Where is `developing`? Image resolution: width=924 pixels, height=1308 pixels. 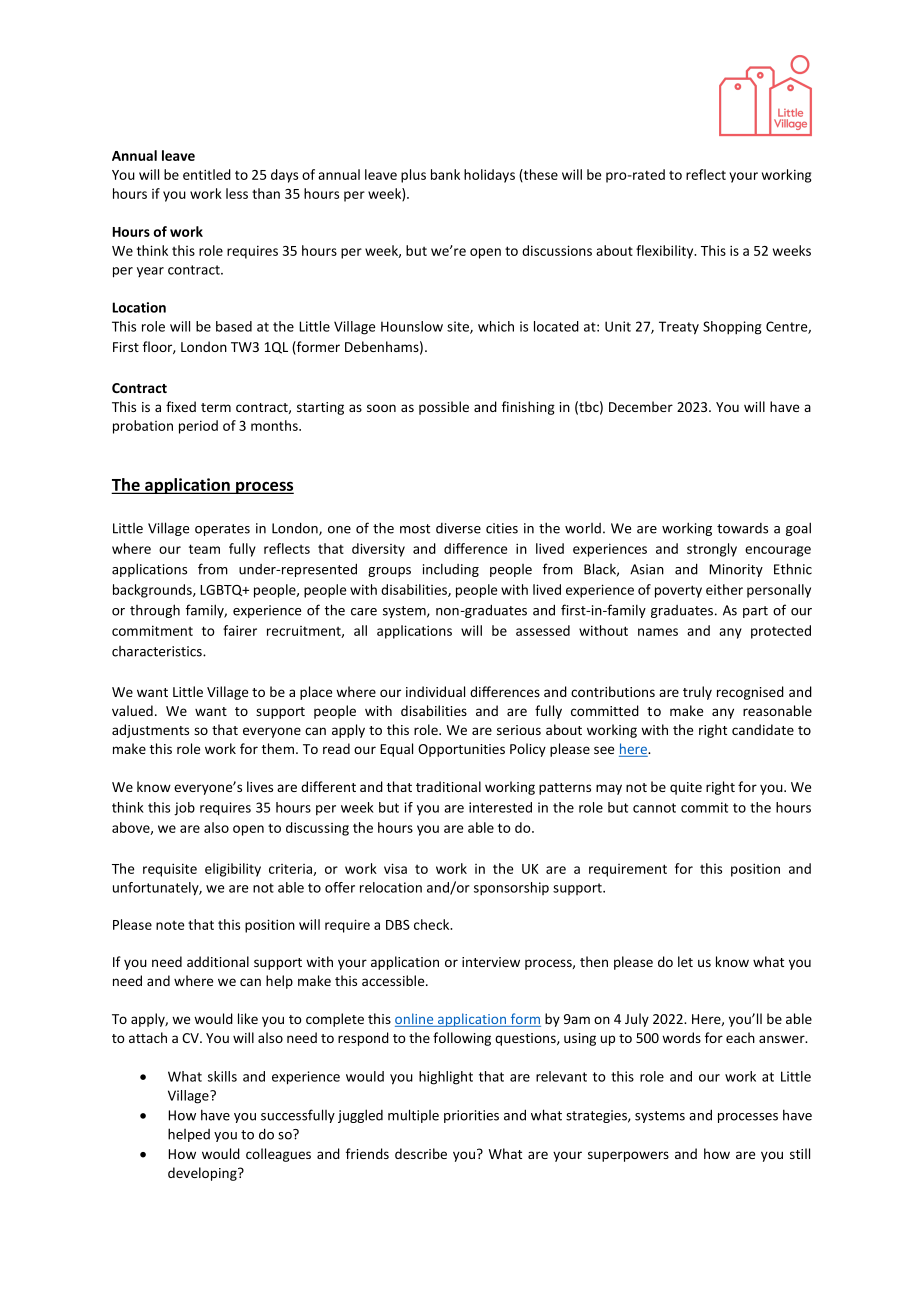
developing is located at coordinates (203, 1174).
